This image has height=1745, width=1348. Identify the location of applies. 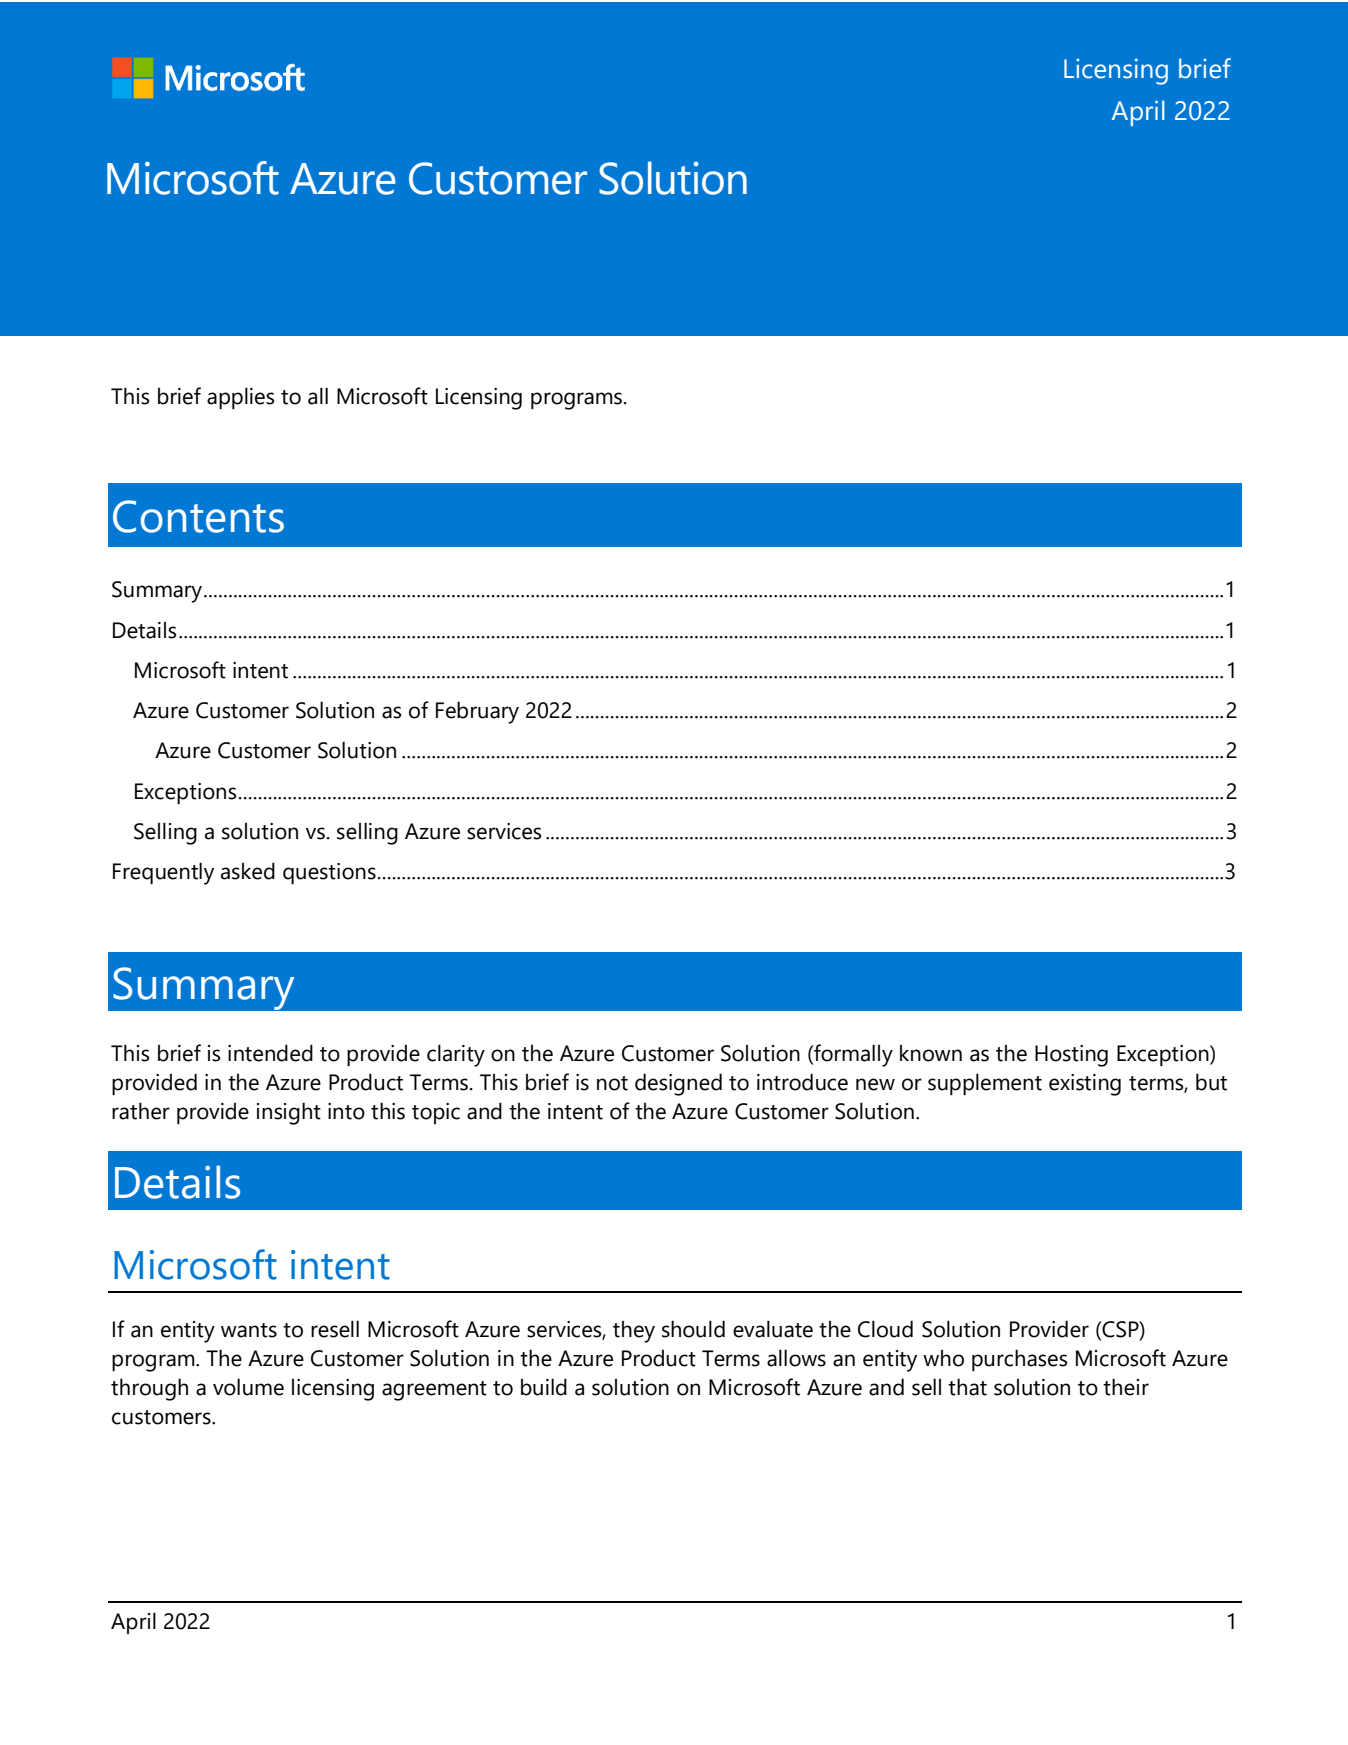
(240, 398).
